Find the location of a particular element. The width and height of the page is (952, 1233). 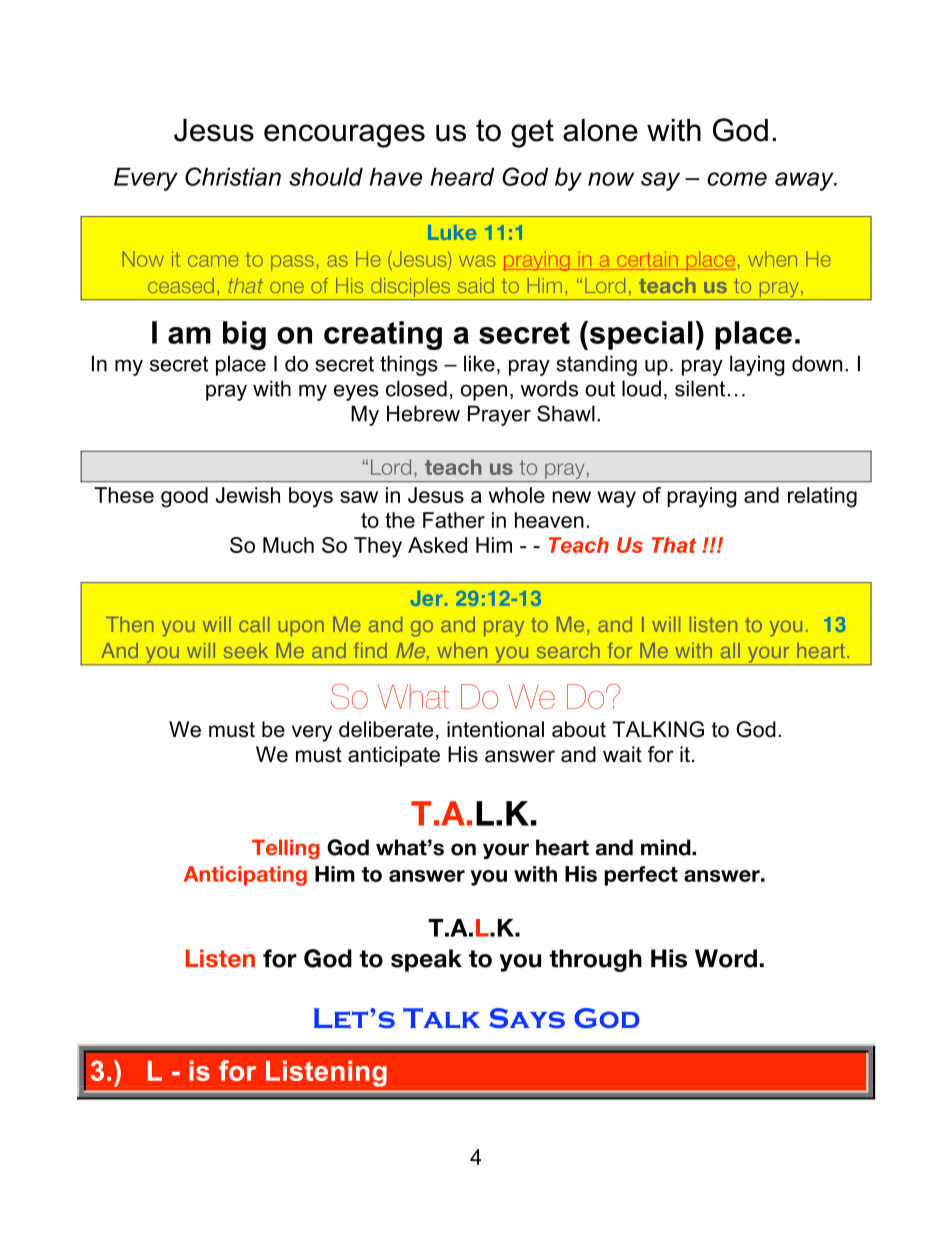

Anticipating is located at coordinates (245, 876).
